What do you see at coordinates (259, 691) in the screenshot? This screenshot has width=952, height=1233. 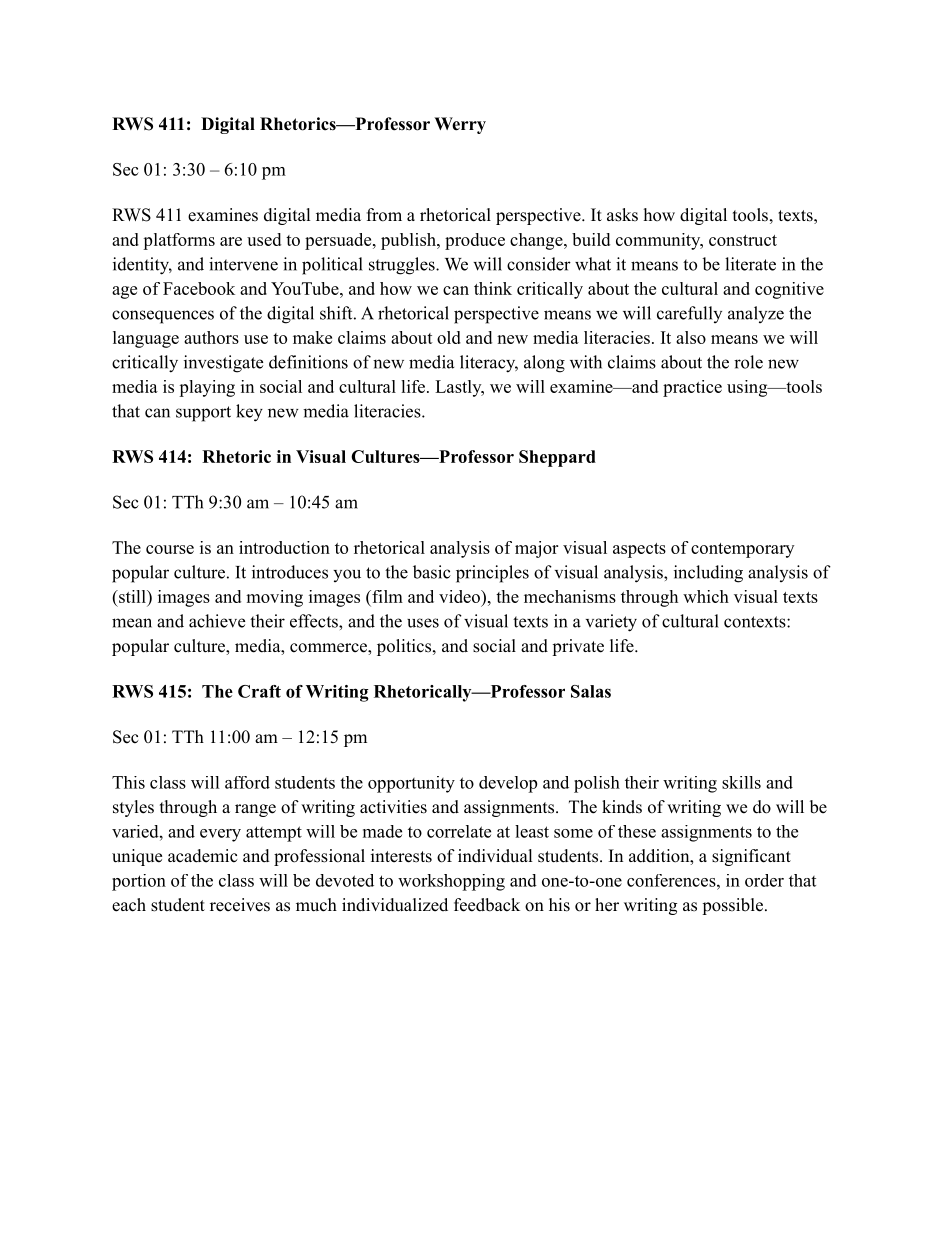 I see `Craft` at bounding box center [259, 691].
